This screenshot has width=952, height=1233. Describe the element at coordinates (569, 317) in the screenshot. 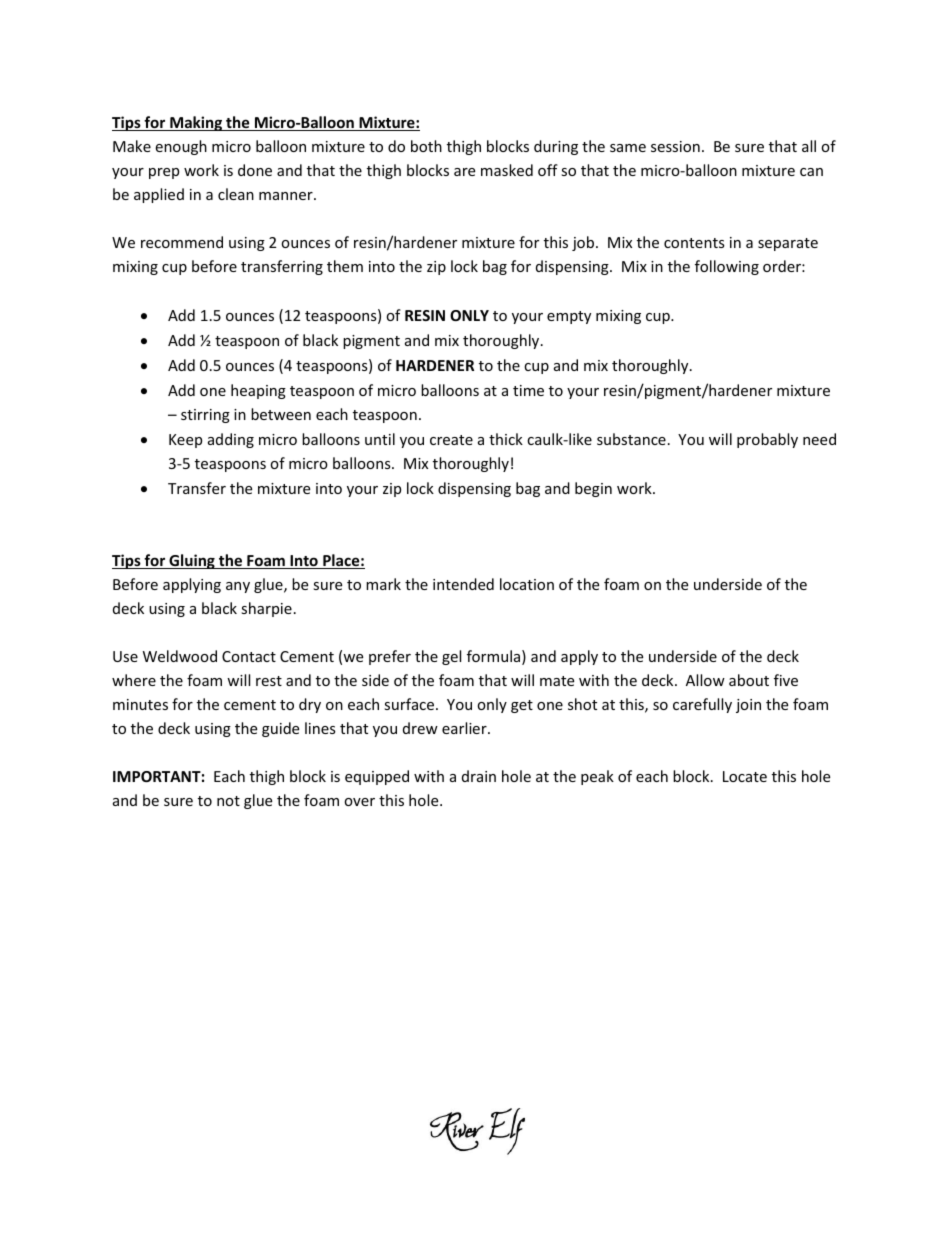

I see `empty` at that location.
